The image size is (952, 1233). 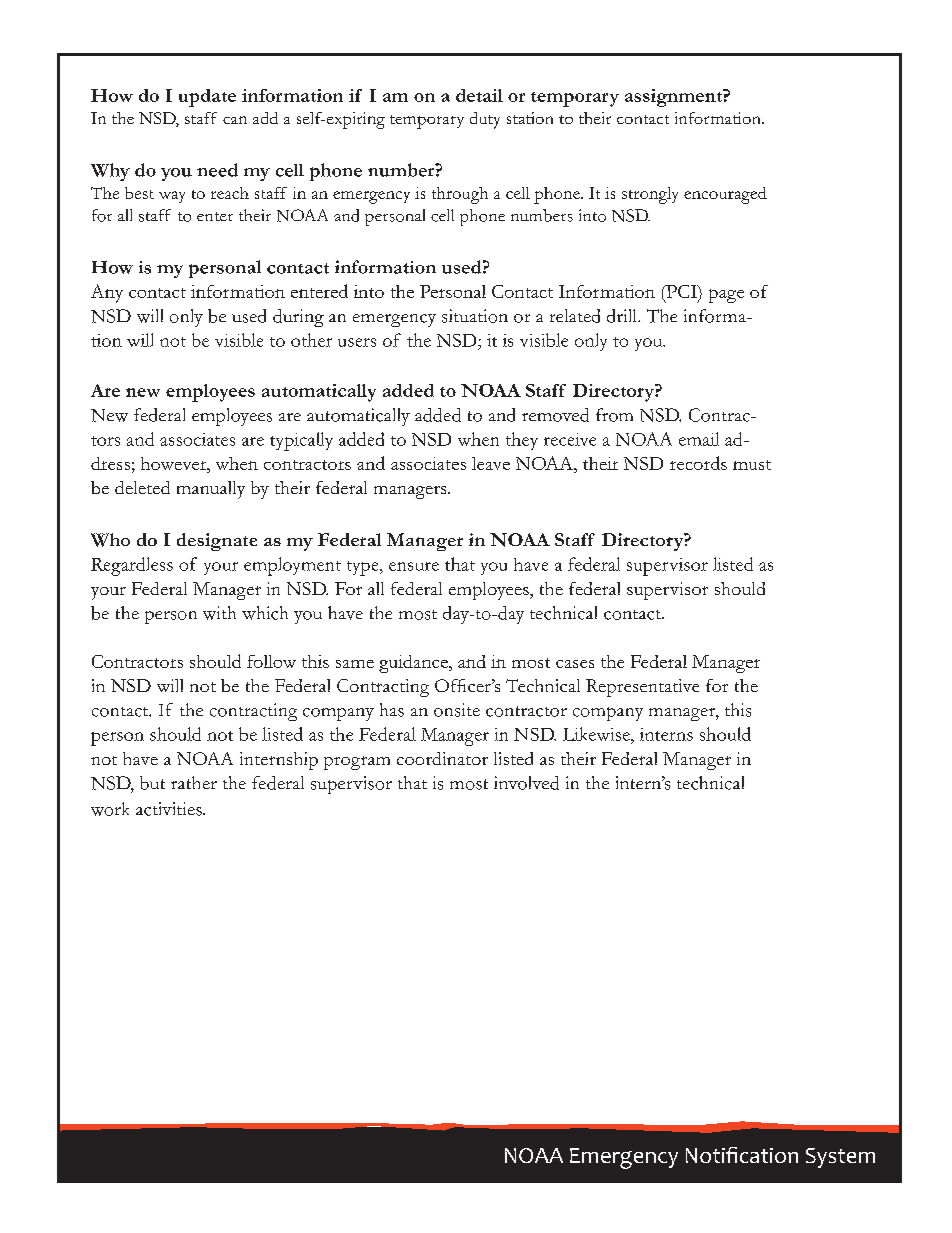 What do you see at coordinates (840, 1158) in the screenshot?
I see `System` at bounding box center [840, 1158].
